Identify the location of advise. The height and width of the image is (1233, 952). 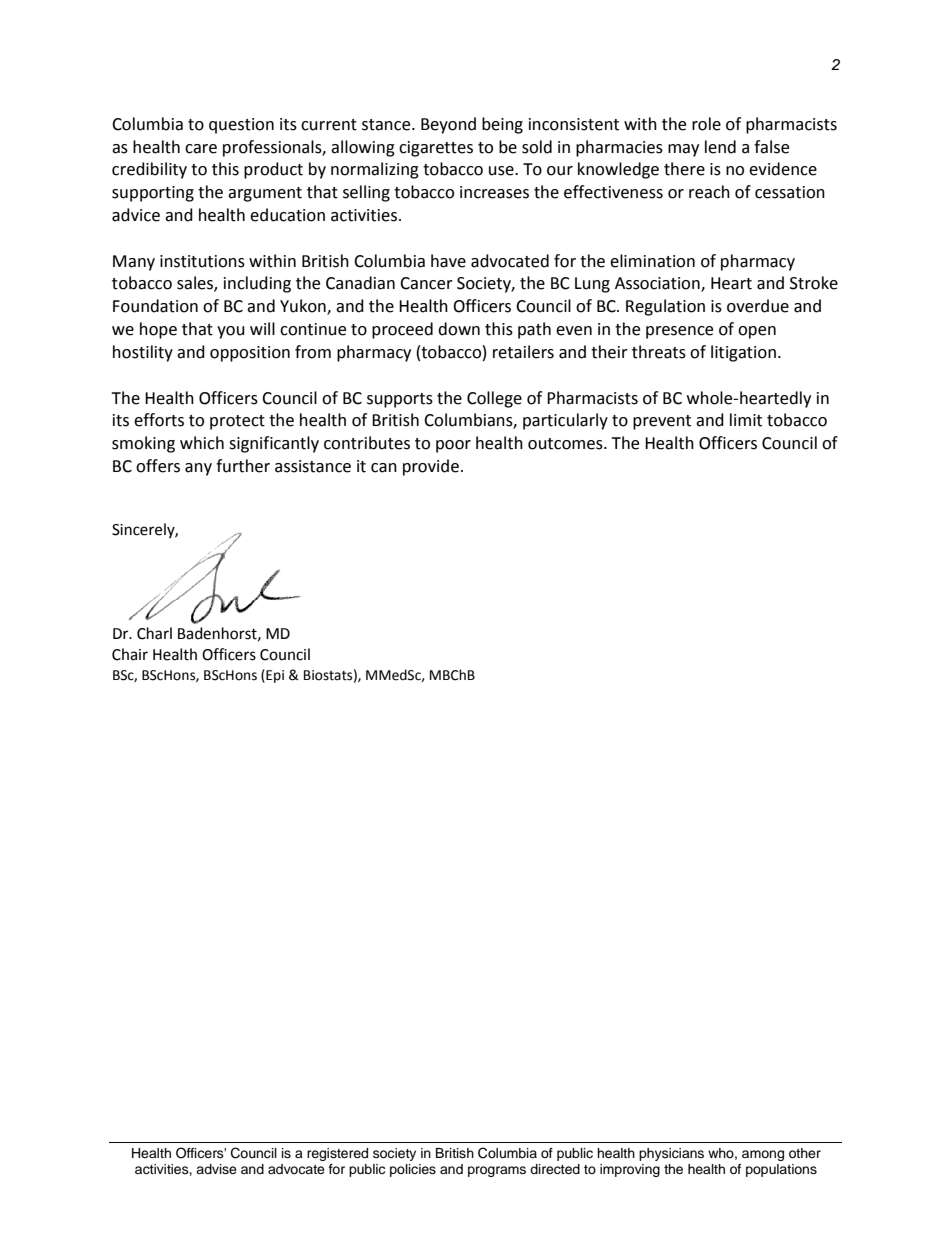
(216, 1169).
